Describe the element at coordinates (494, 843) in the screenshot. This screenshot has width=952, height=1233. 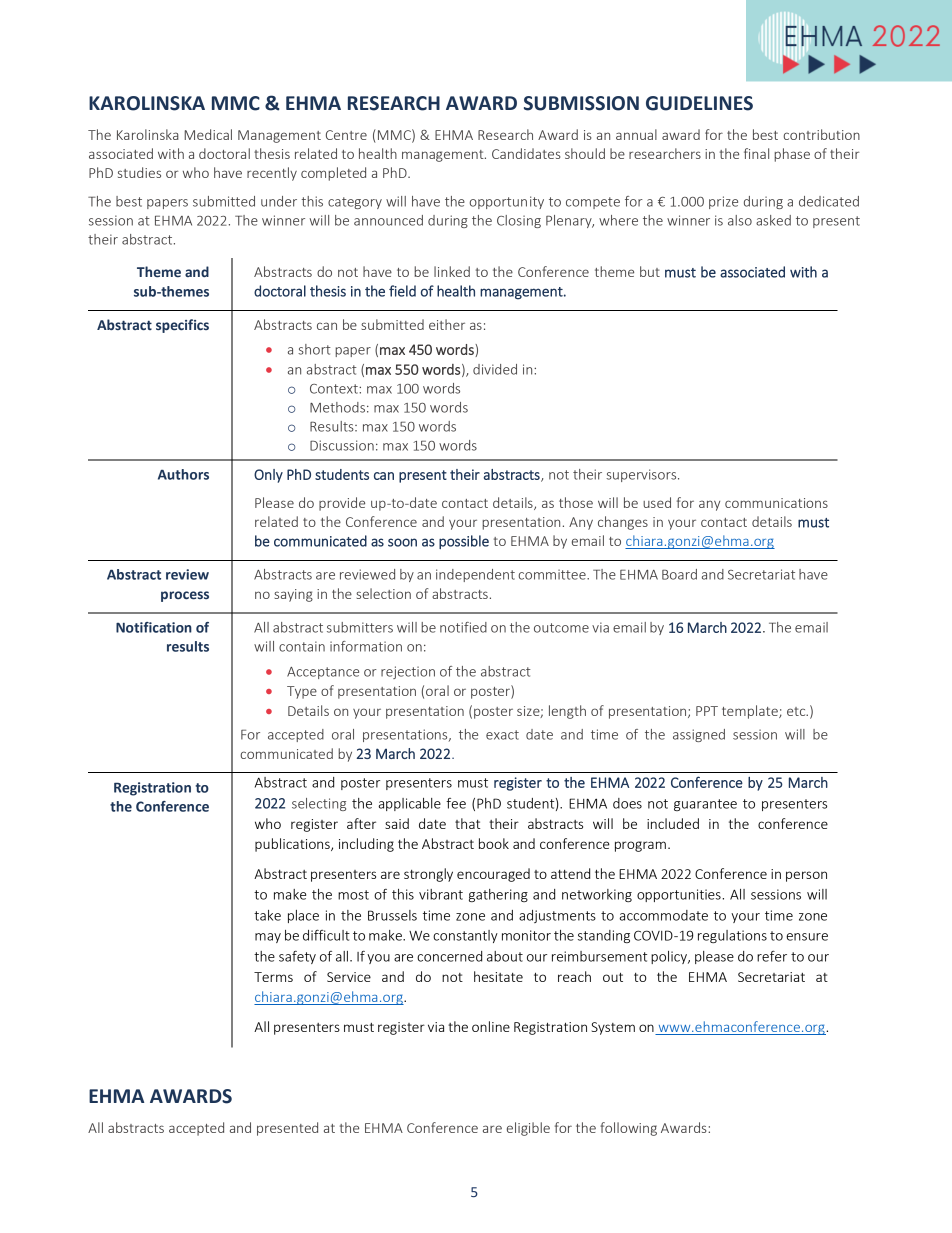
I see `book` at that location.
